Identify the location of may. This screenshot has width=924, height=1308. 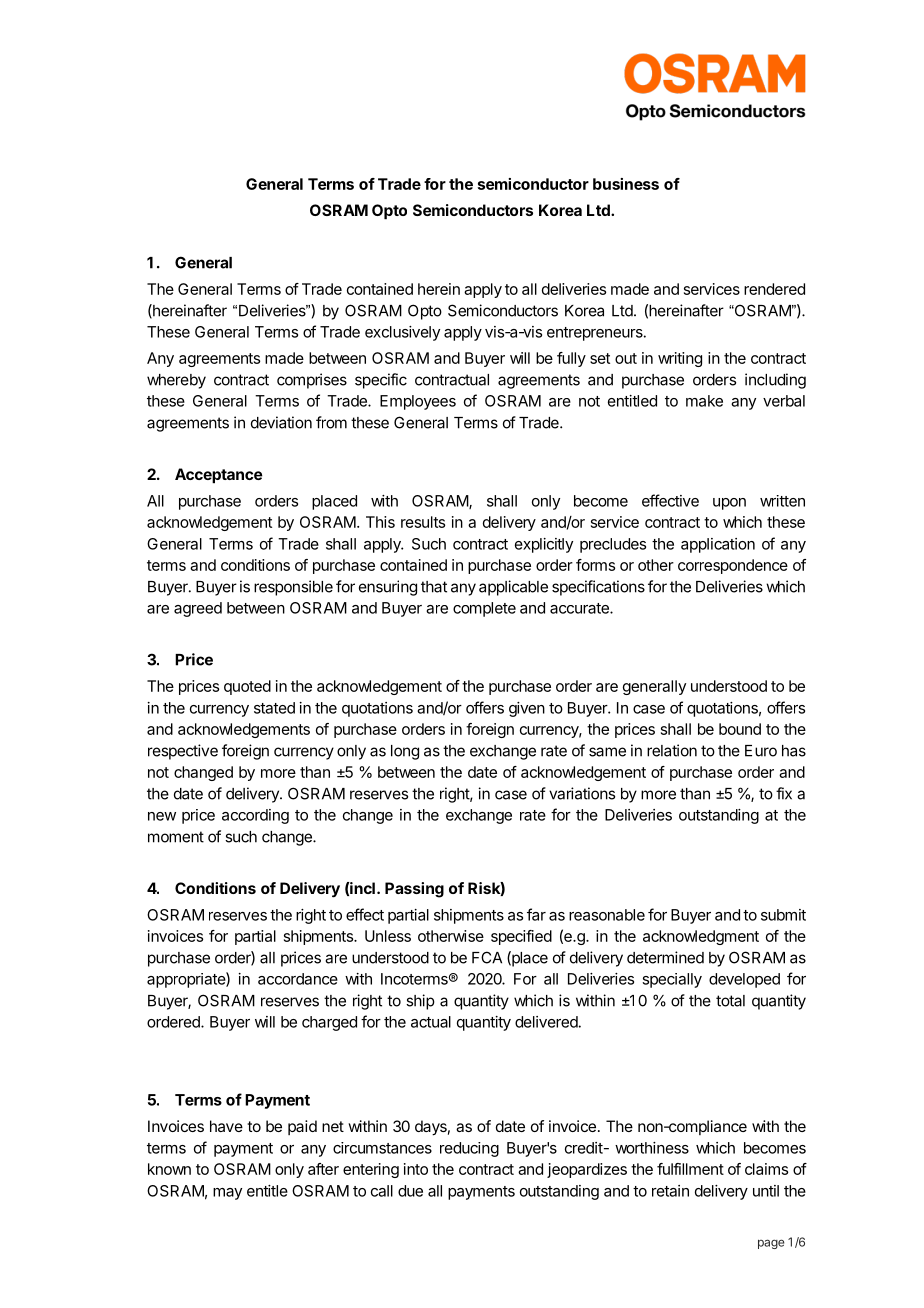
(227, 1194).
